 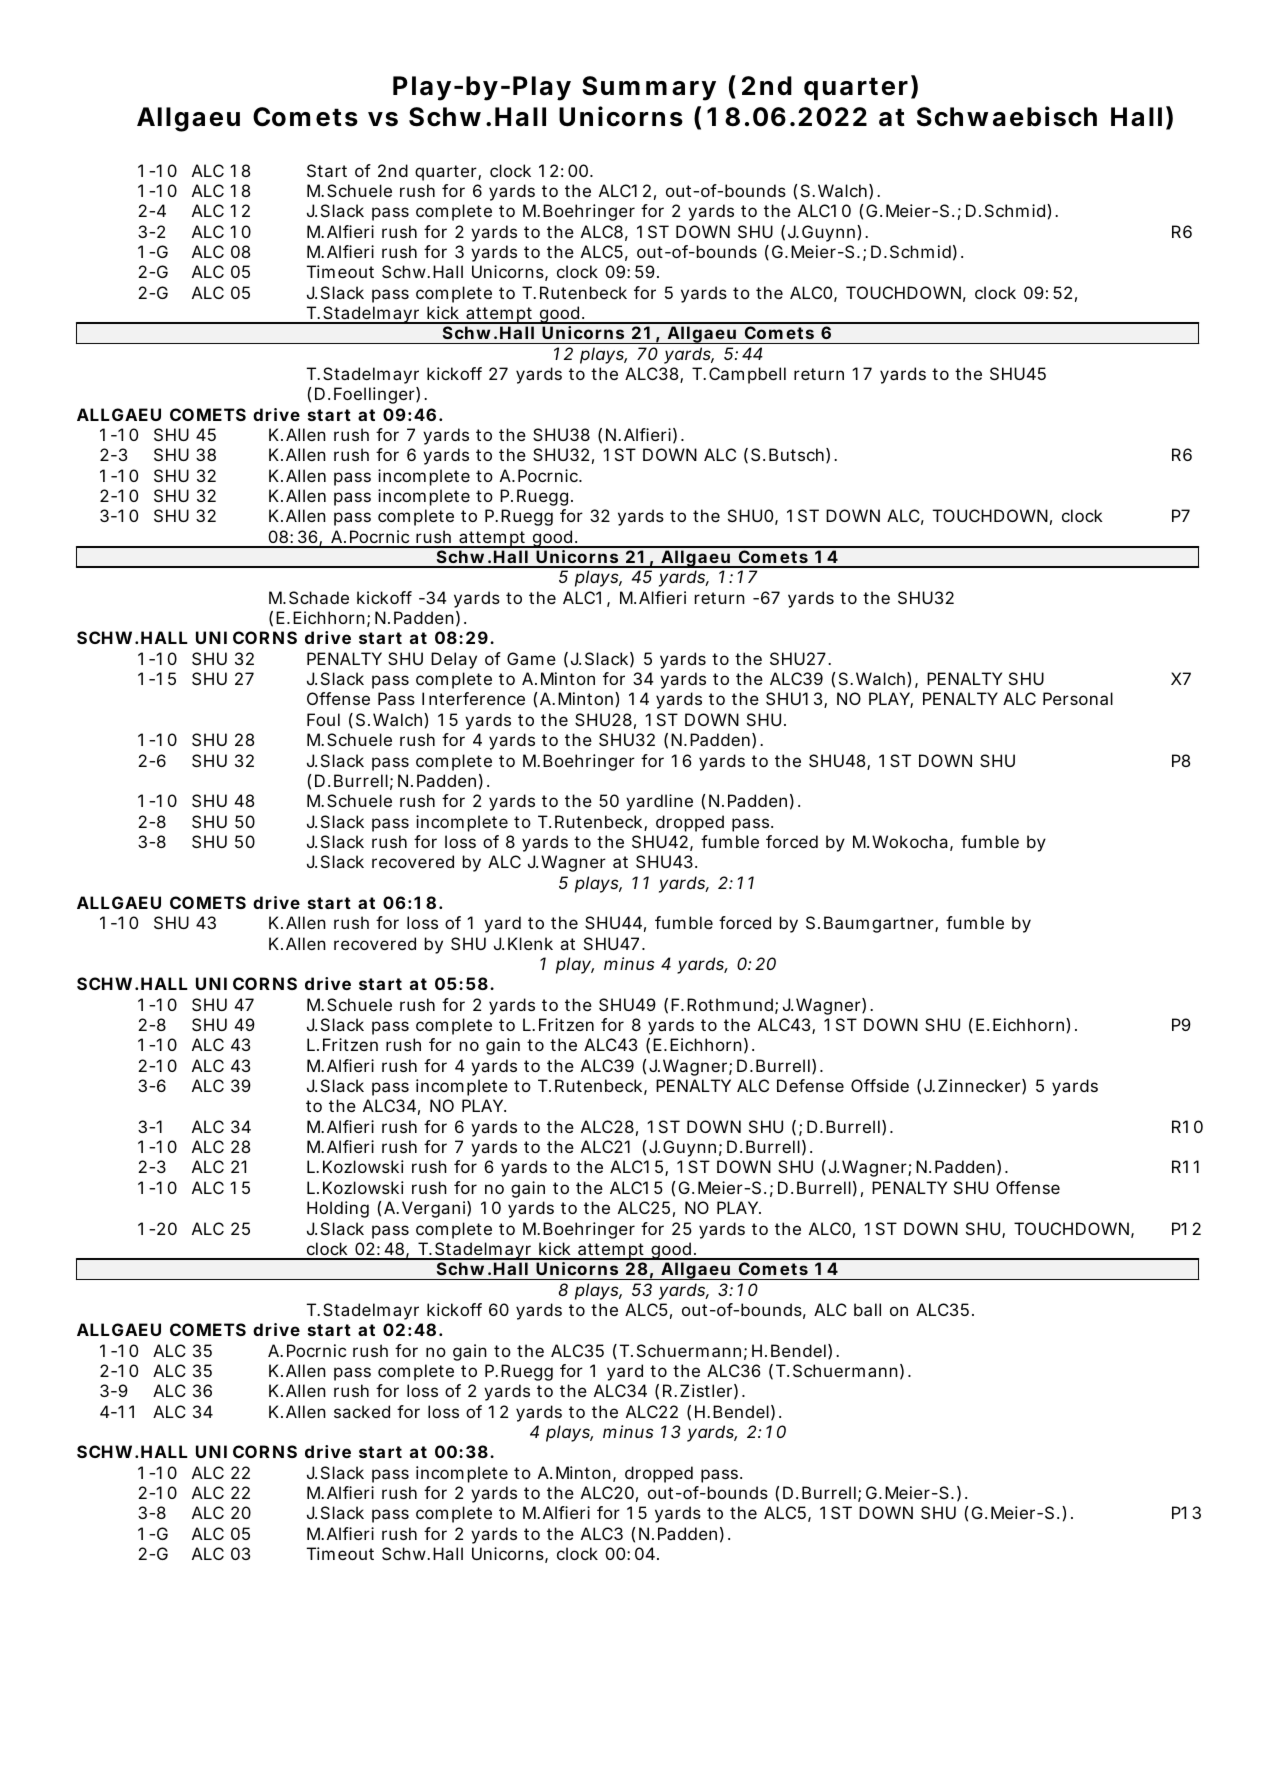 What do you see at coordinates (362, 1411) in the image?
I see `sacked` at bounding box center [362, 1411].
